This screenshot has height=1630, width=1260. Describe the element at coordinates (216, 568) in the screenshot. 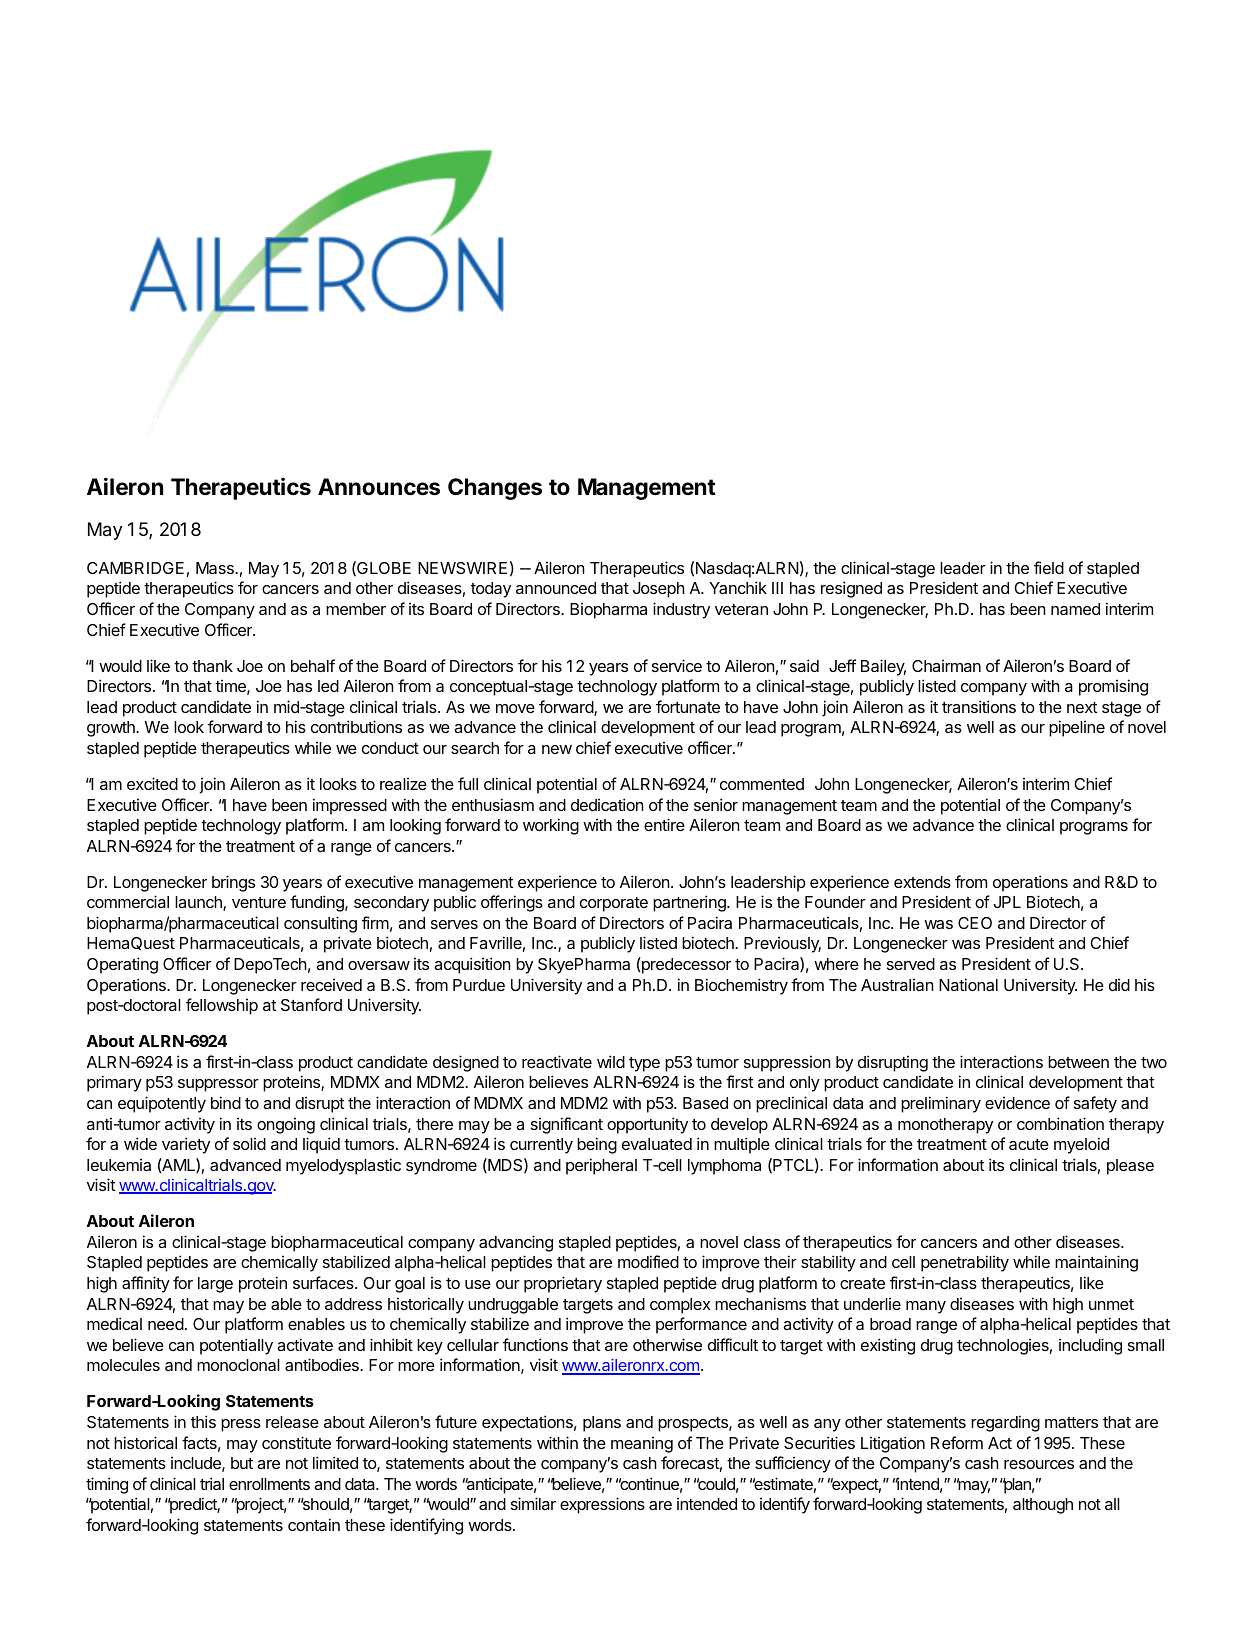

I see `Mass` at that location.
